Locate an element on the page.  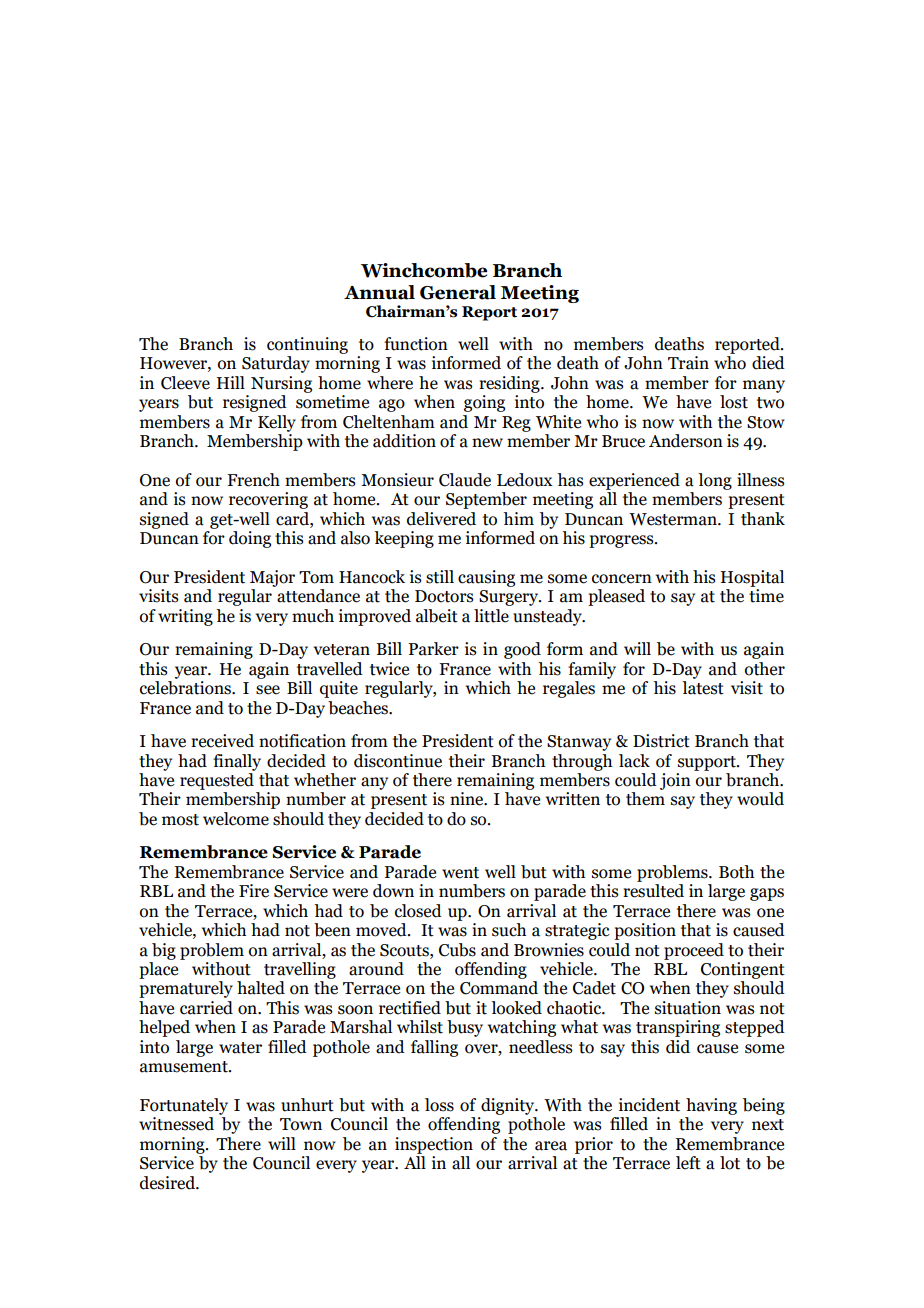
Both is located at coordinates (736, 872).
